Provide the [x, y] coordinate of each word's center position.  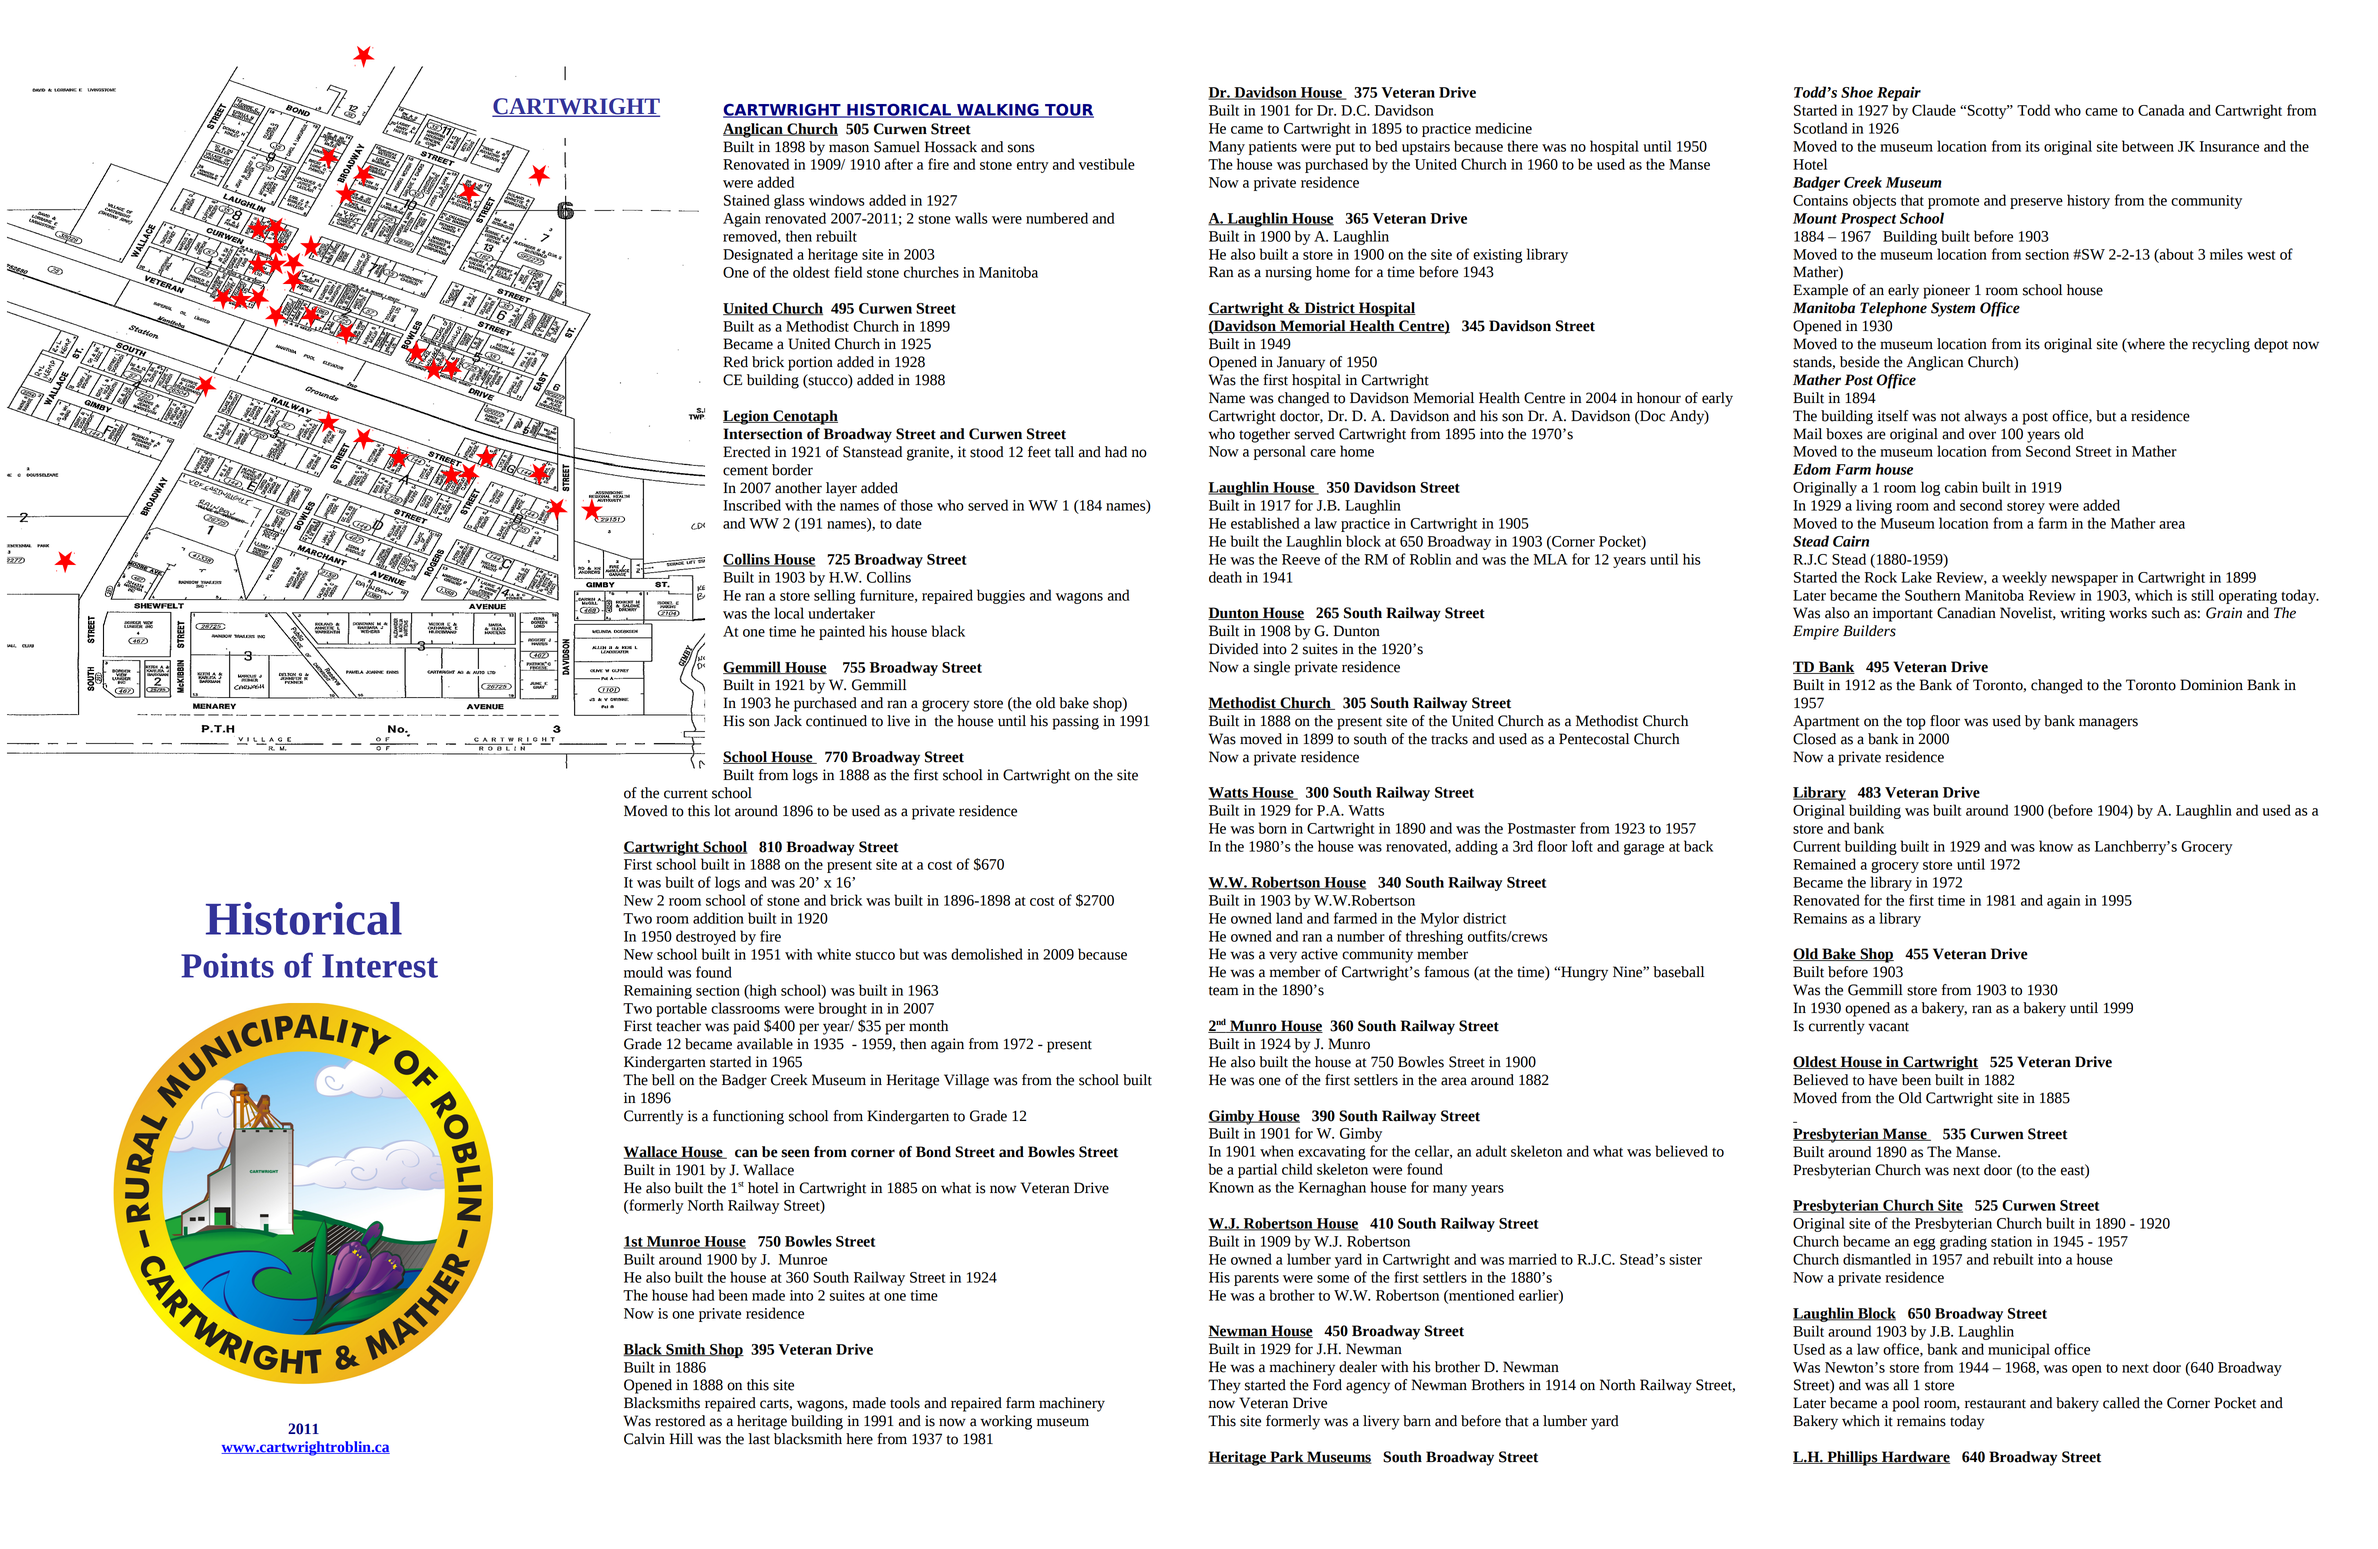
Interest [380, 966]
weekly [2024, 578]
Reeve [1301, 559]
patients [1273, 148]
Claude [1934, 110]
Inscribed [752, 505]
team [1224, 991]
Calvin [644, 1439]
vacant [1888, 1027]
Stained [747, 200]
